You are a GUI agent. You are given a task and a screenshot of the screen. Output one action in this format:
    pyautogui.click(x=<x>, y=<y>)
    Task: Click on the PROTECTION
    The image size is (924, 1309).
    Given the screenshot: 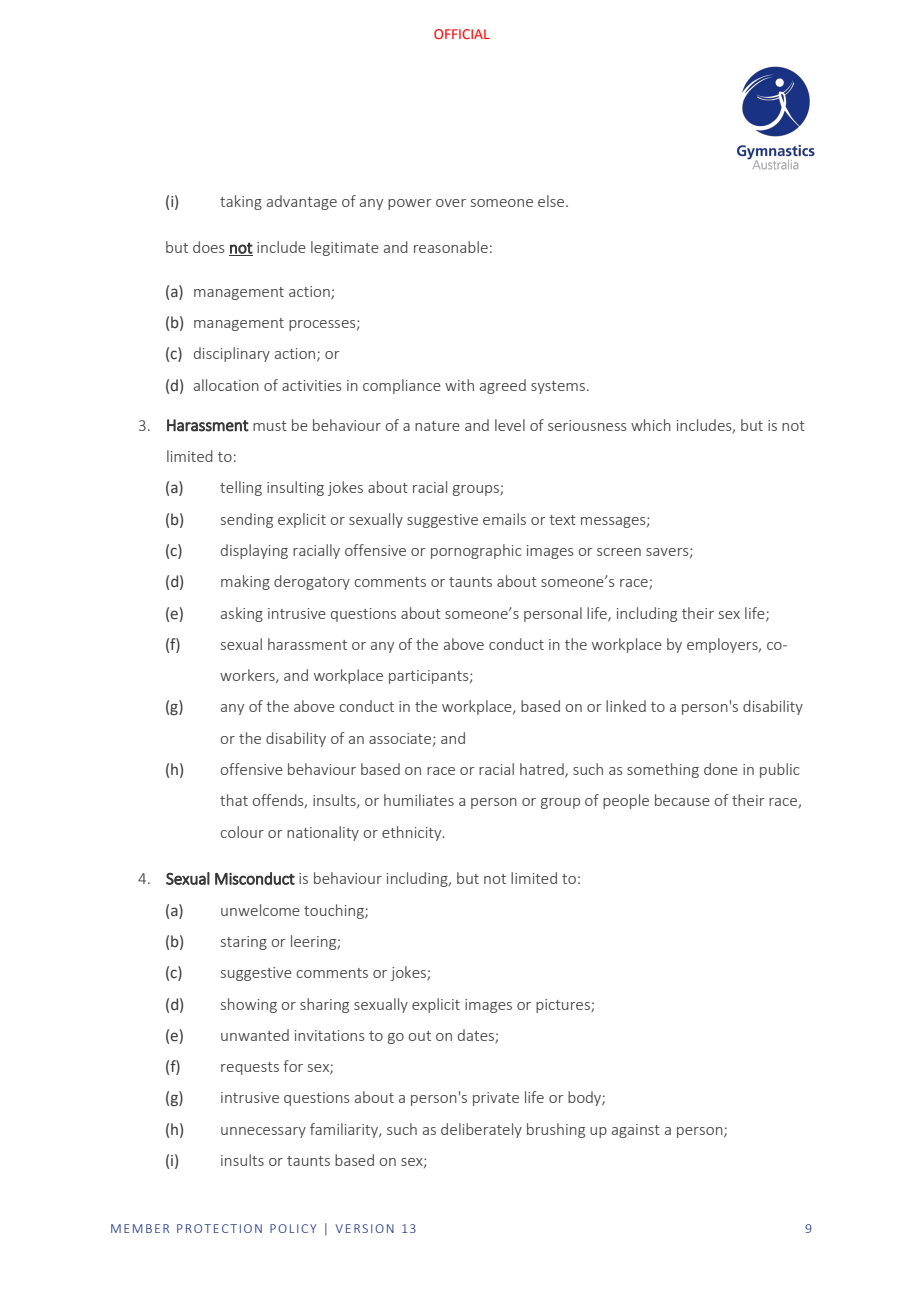 What is the action you would take?
    pyautogui.click(x=219, y=1228)
